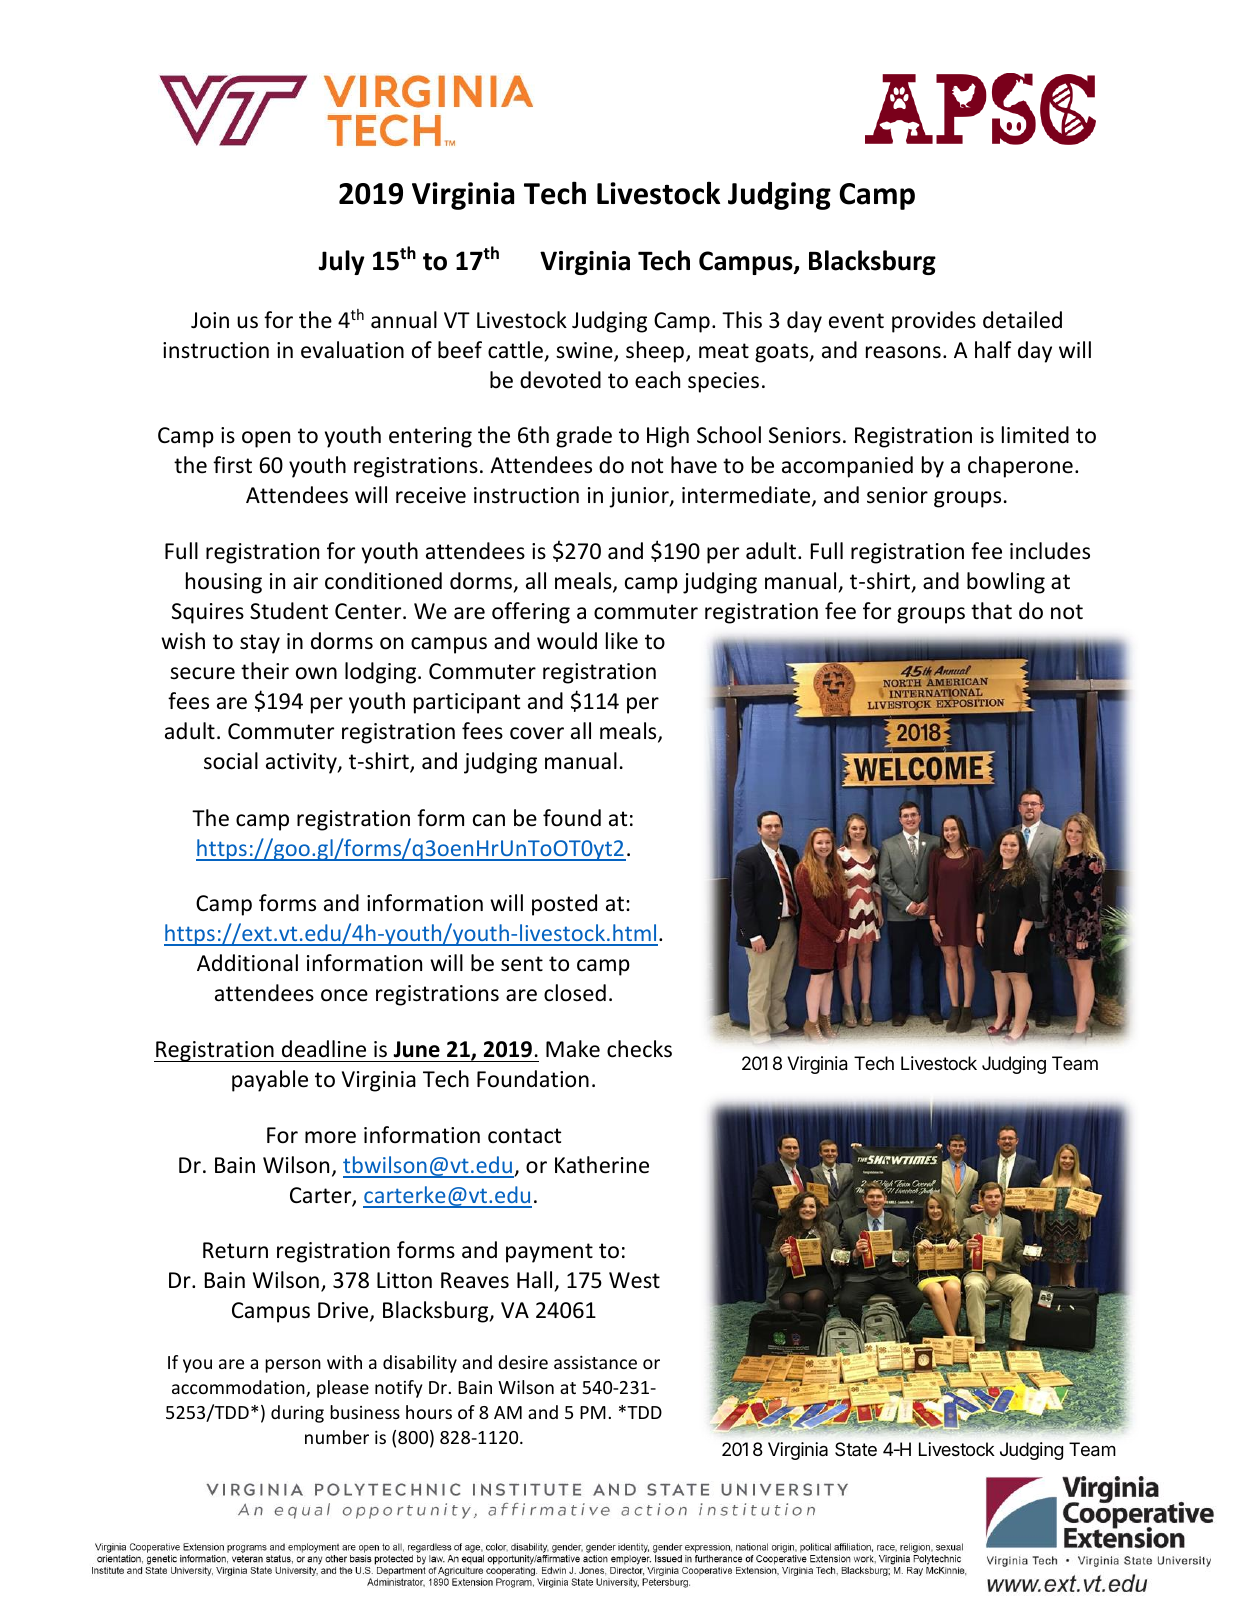 The height and width of the screenshot is (1624, 1255). I want to click on like, so click(622, 641).
